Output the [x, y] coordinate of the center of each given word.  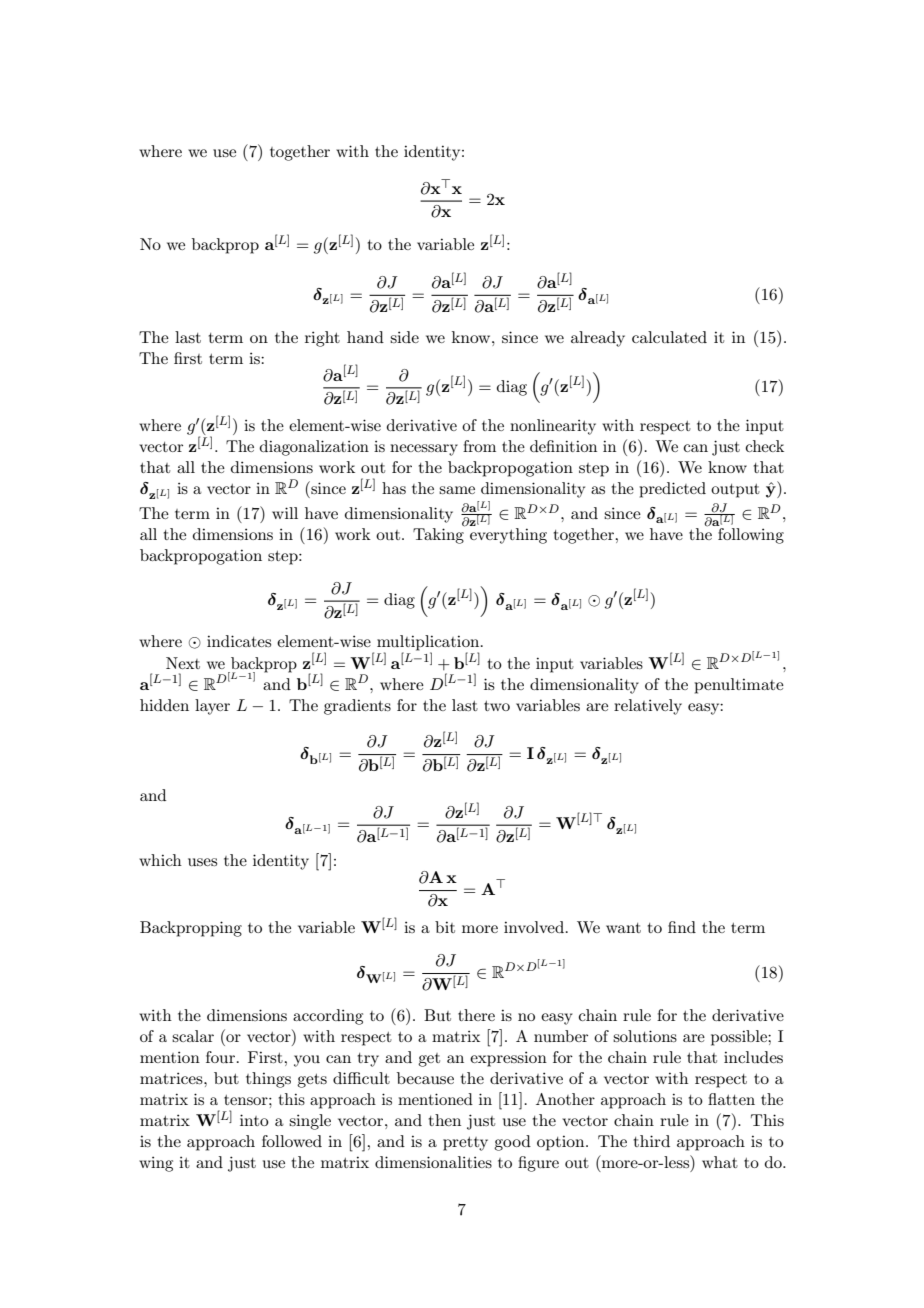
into [254, 1120]
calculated [669, 337]
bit [445, 927]
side [404, 337]
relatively [648, 707]
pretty [465, 1144]
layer [212, 707]
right [322, 339]
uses [202, 862]
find [682, 927]
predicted [672, 490]
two [497, 706]
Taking [439, 535]
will [285, 513]
